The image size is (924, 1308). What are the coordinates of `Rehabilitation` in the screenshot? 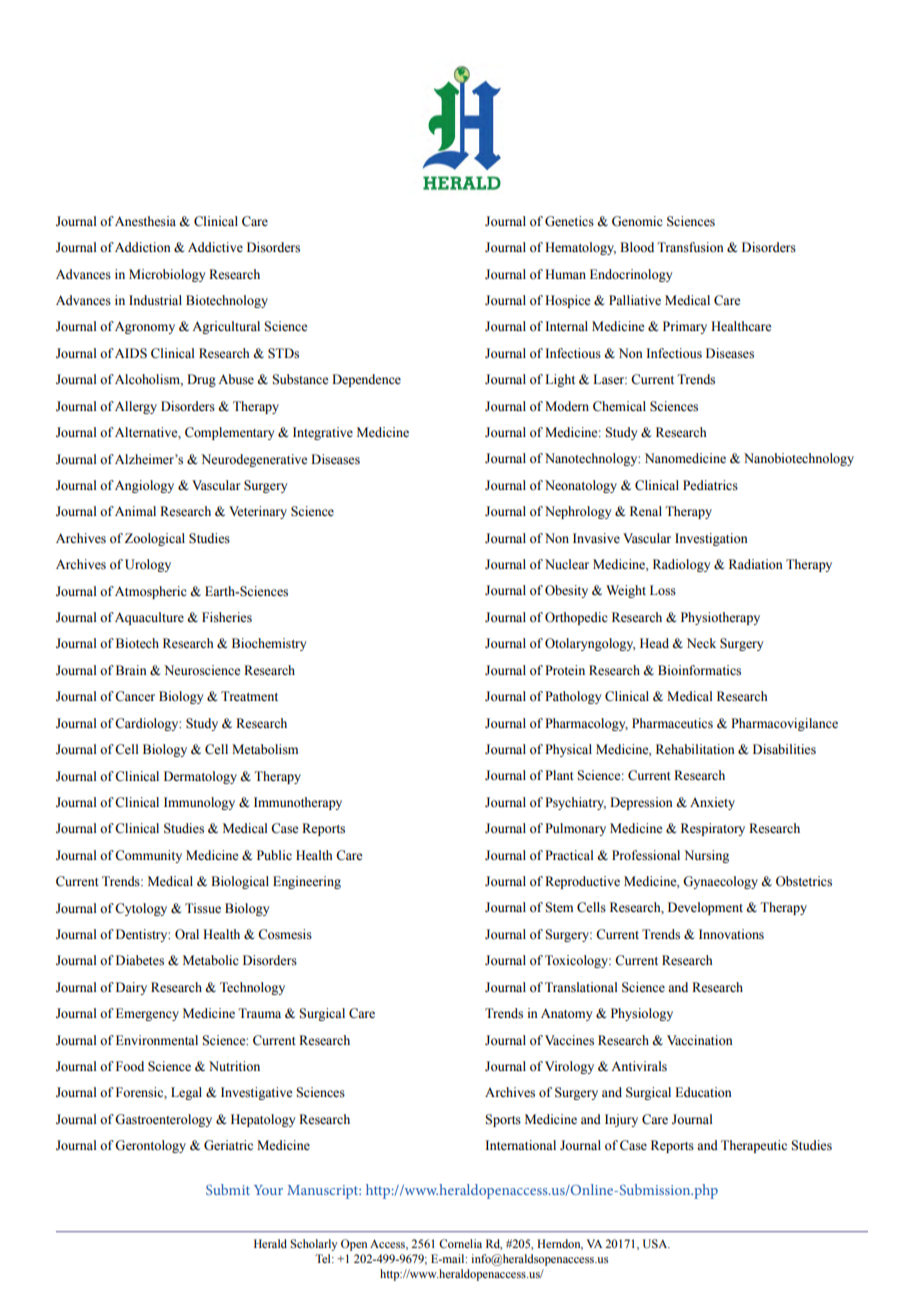 It's located at (695, 749).
